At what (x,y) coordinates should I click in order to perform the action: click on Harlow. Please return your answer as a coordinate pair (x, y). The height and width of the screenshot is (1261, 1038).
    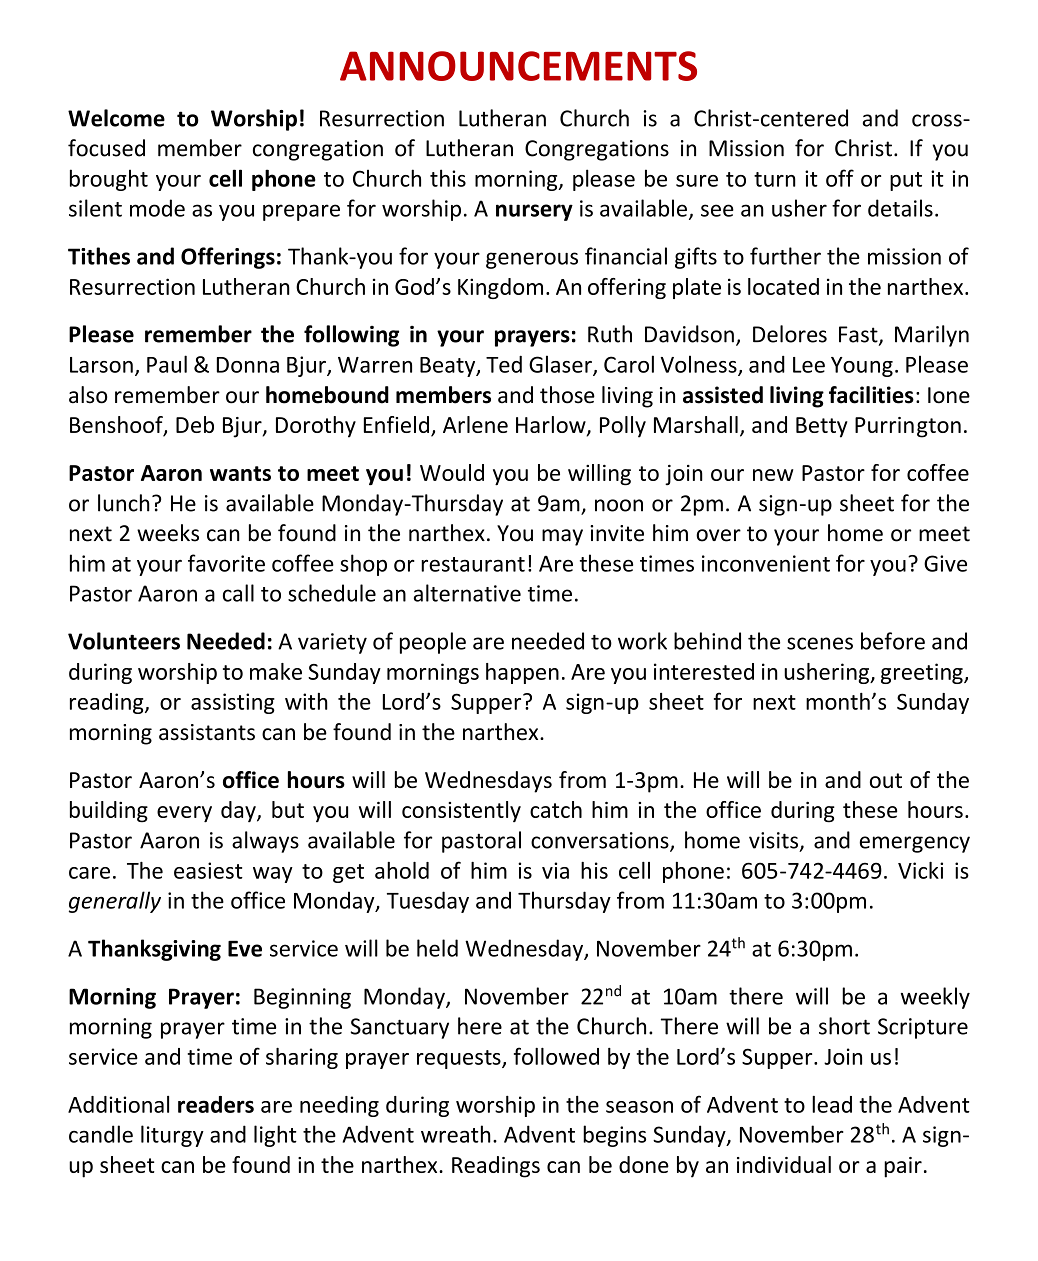
    Looking at the image, I should click on (552, 426).
